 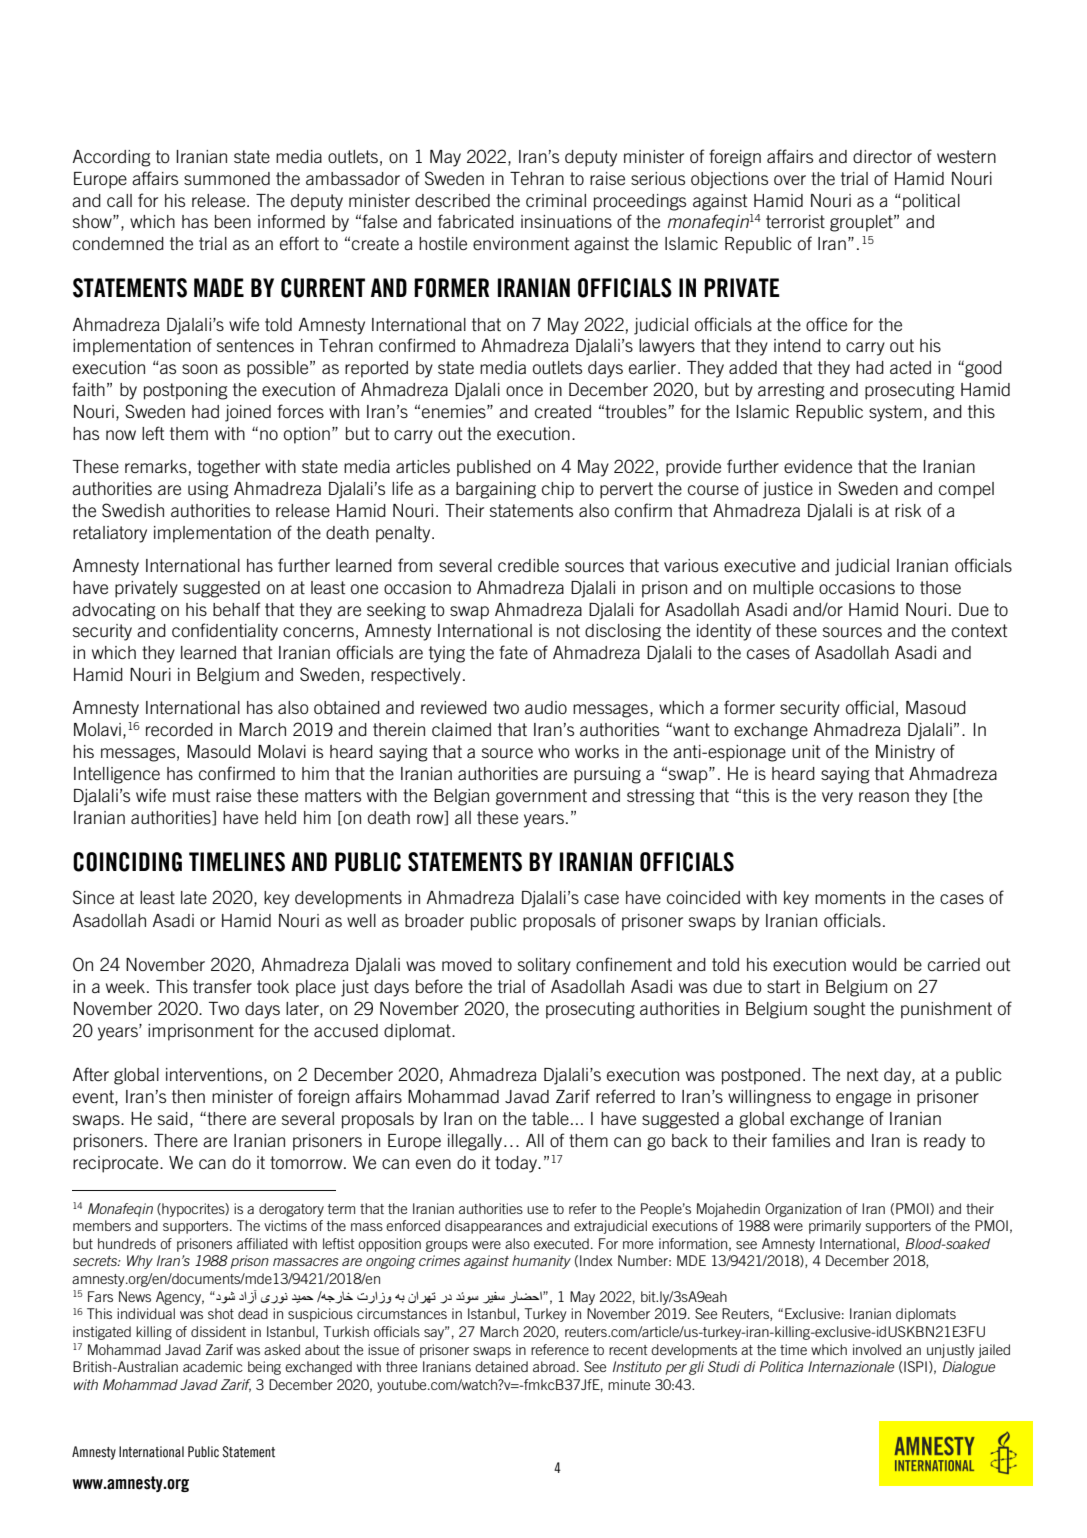 What do you see at coordinates (882, 157) in the screenshot?
I see `director` at bounding box center [882, 157].
